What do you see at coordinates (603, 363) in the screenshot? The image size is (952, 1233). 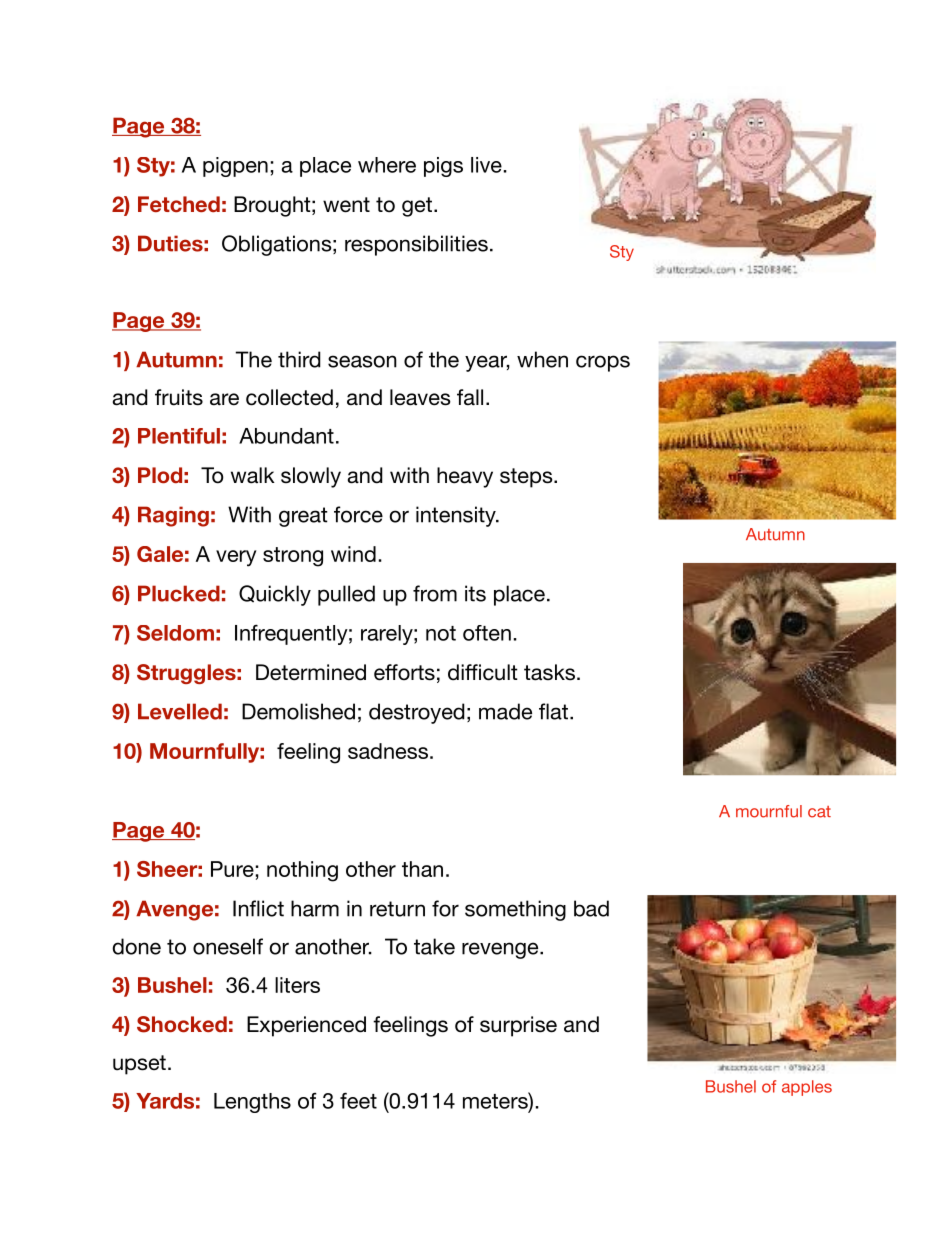 I see `crops` at bounding box center [603, 363].
